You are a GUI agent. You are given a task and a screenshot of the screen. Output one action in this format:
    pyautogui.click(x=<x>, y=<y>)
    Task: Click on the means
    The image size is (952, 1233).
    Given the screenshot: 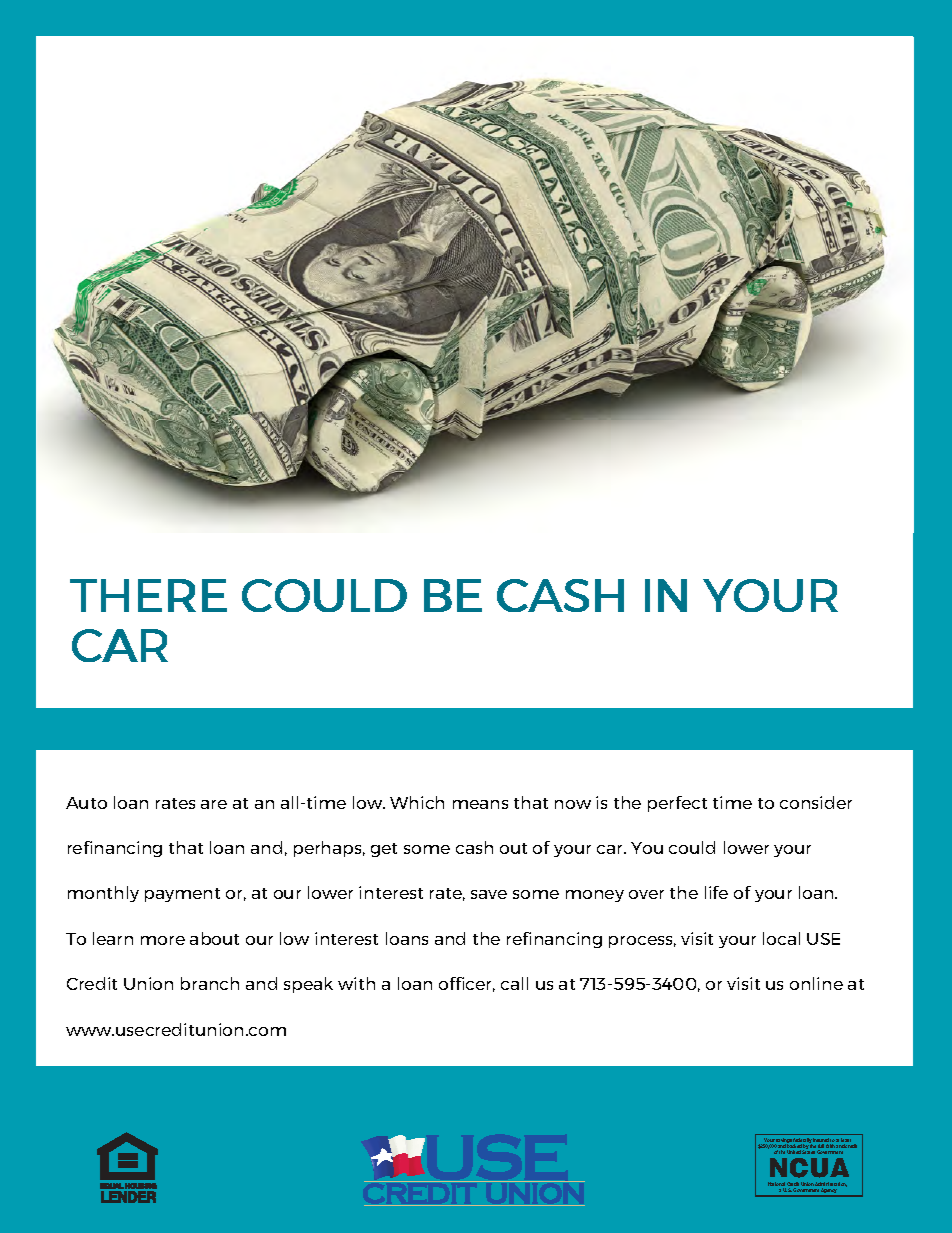 What is the action you would take?
    pyautogui.click(x=480, y=804)
